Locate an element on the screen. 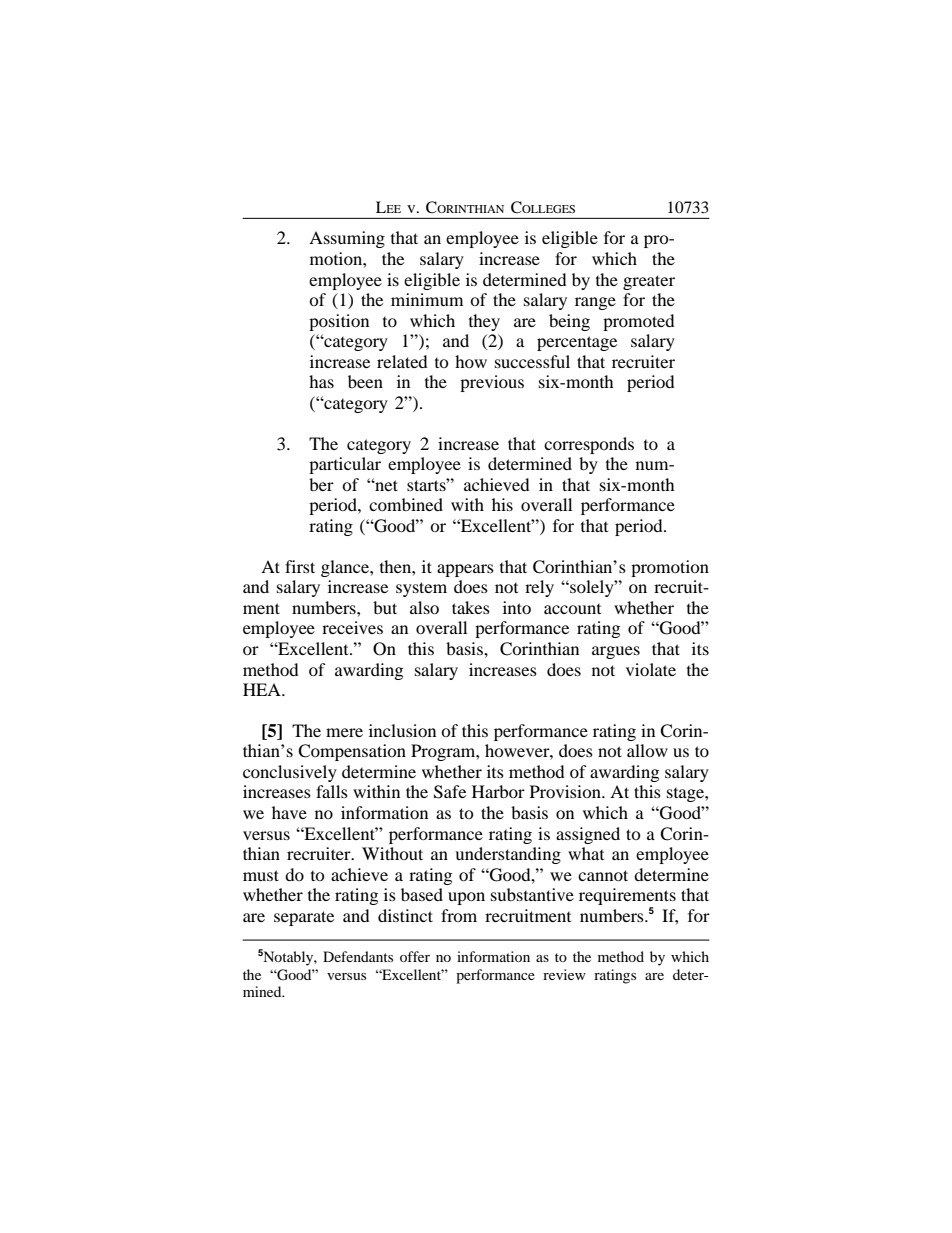 The height and width of the screenshot is (1233, 952). first is located at coordinates (300, 566).
